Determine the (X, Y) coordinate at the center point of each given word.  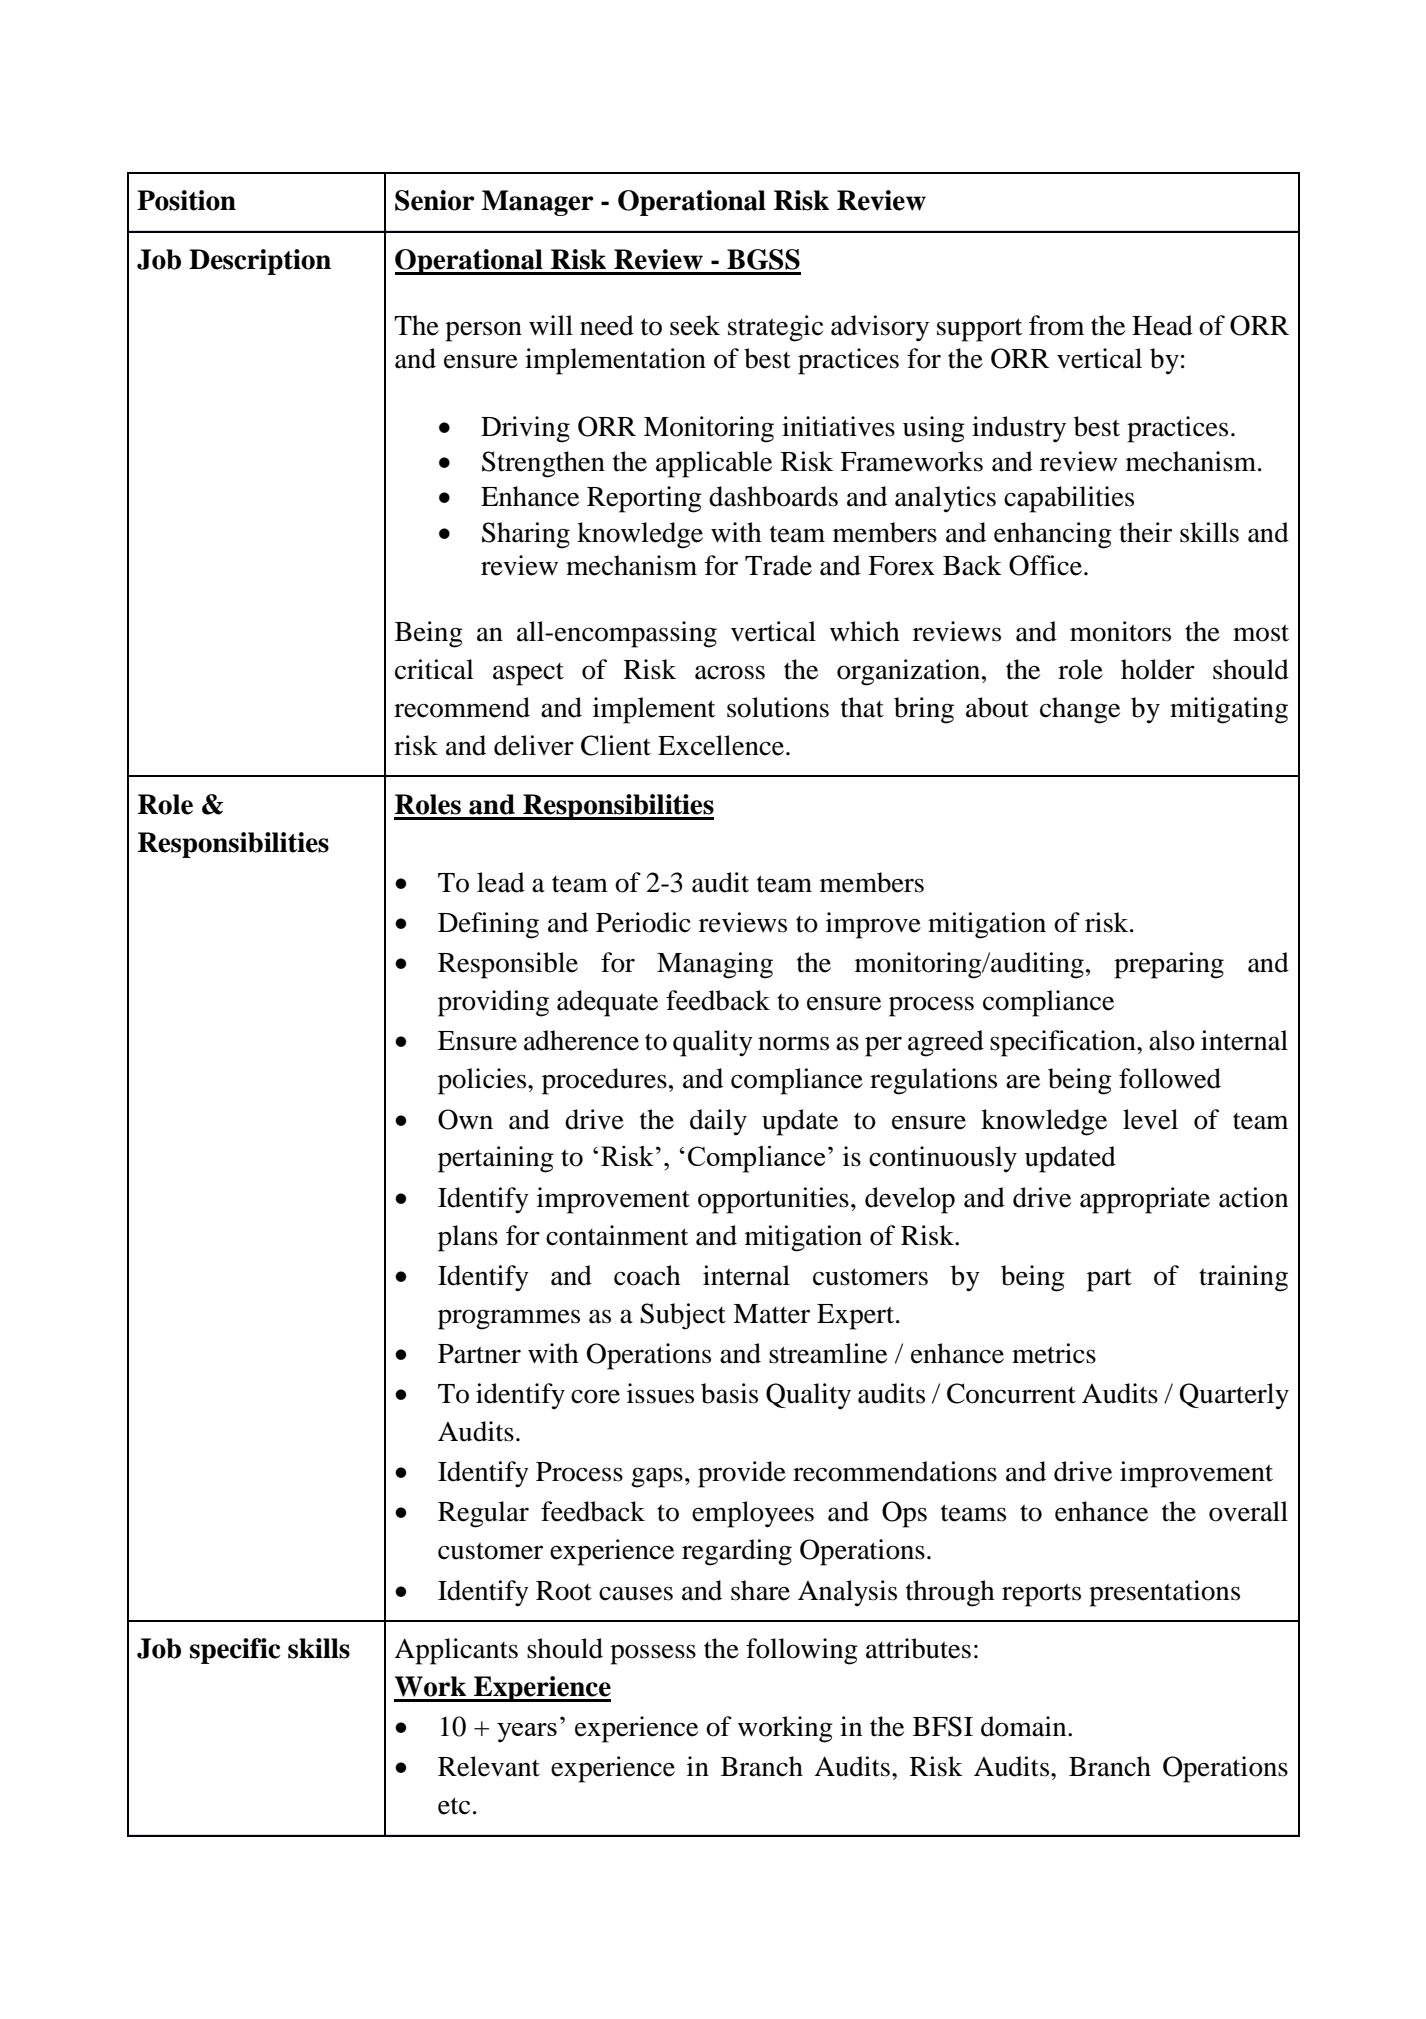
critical (434, 669)
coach (647, 1275)
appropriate (1145, 1200)
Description (260, 262)
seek (695, 325)
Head (1162, 325)
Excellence (721, 745)
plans (468, 1238)
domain (1025, 1726)
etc (454, 1806)
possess (653, 1654)
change (1080, 710)
